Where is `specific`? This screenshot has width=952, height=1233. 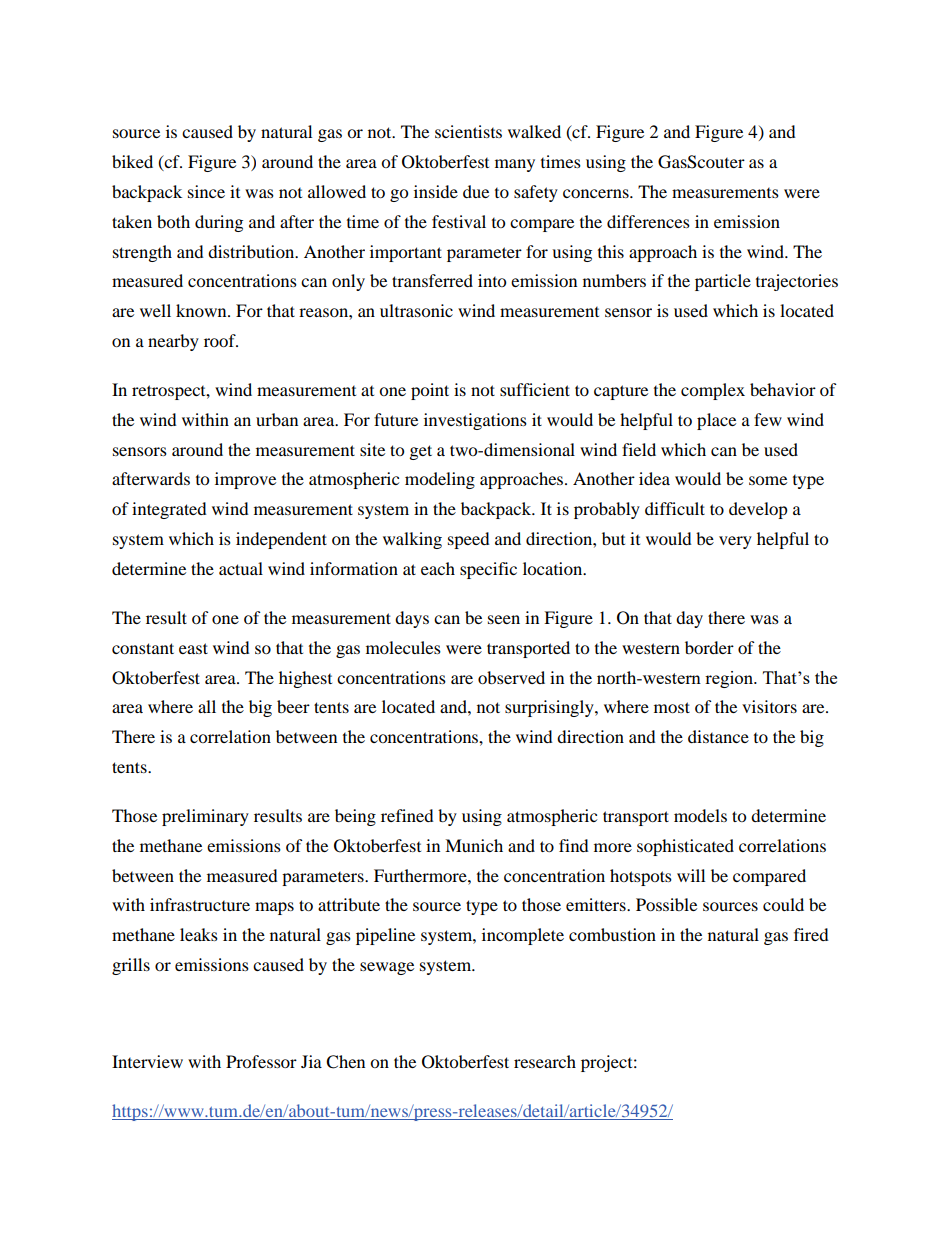 specific is located at coordinates (488, 570).
